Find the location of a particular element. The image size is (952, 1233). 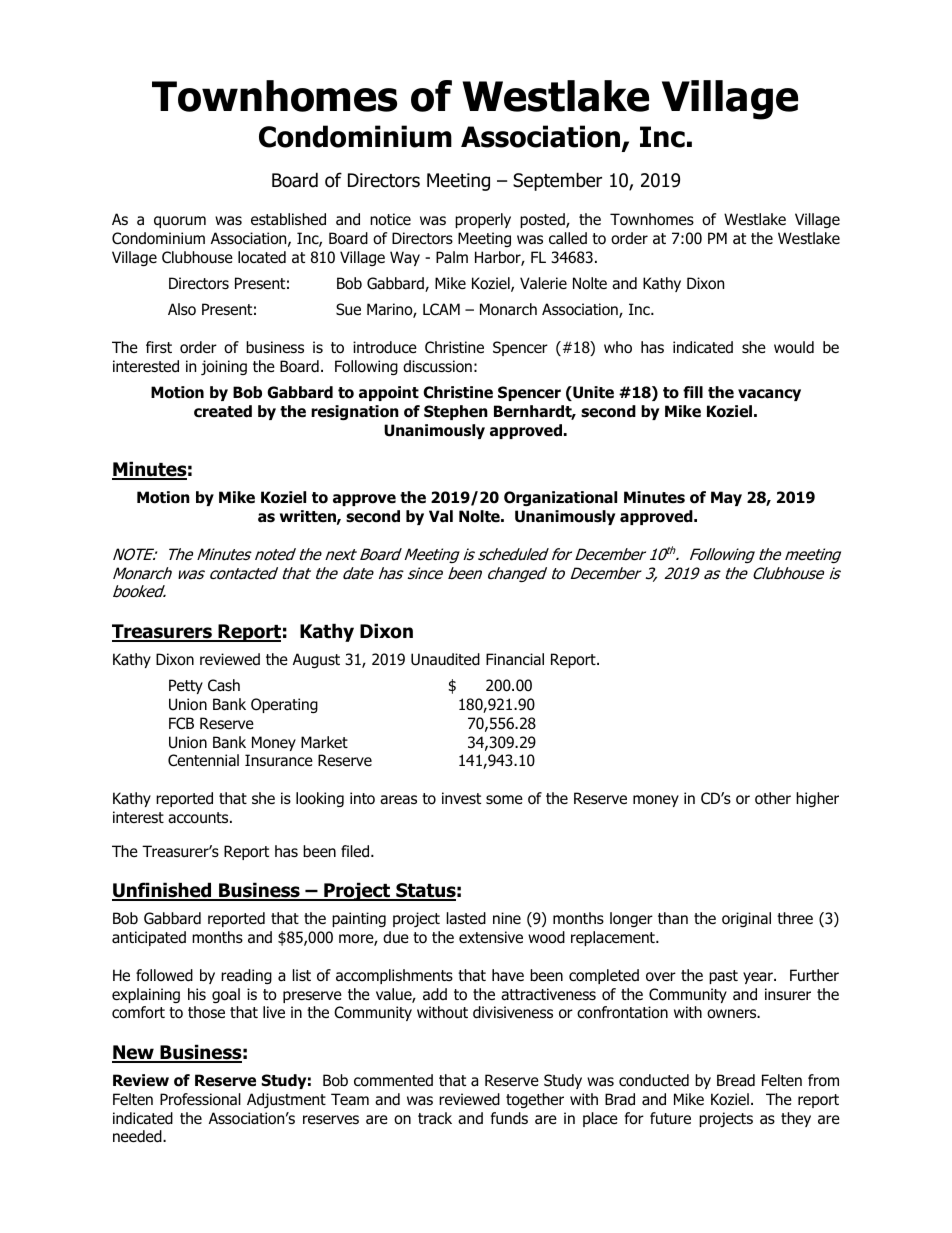

created is located at coordinates (223, 411).
